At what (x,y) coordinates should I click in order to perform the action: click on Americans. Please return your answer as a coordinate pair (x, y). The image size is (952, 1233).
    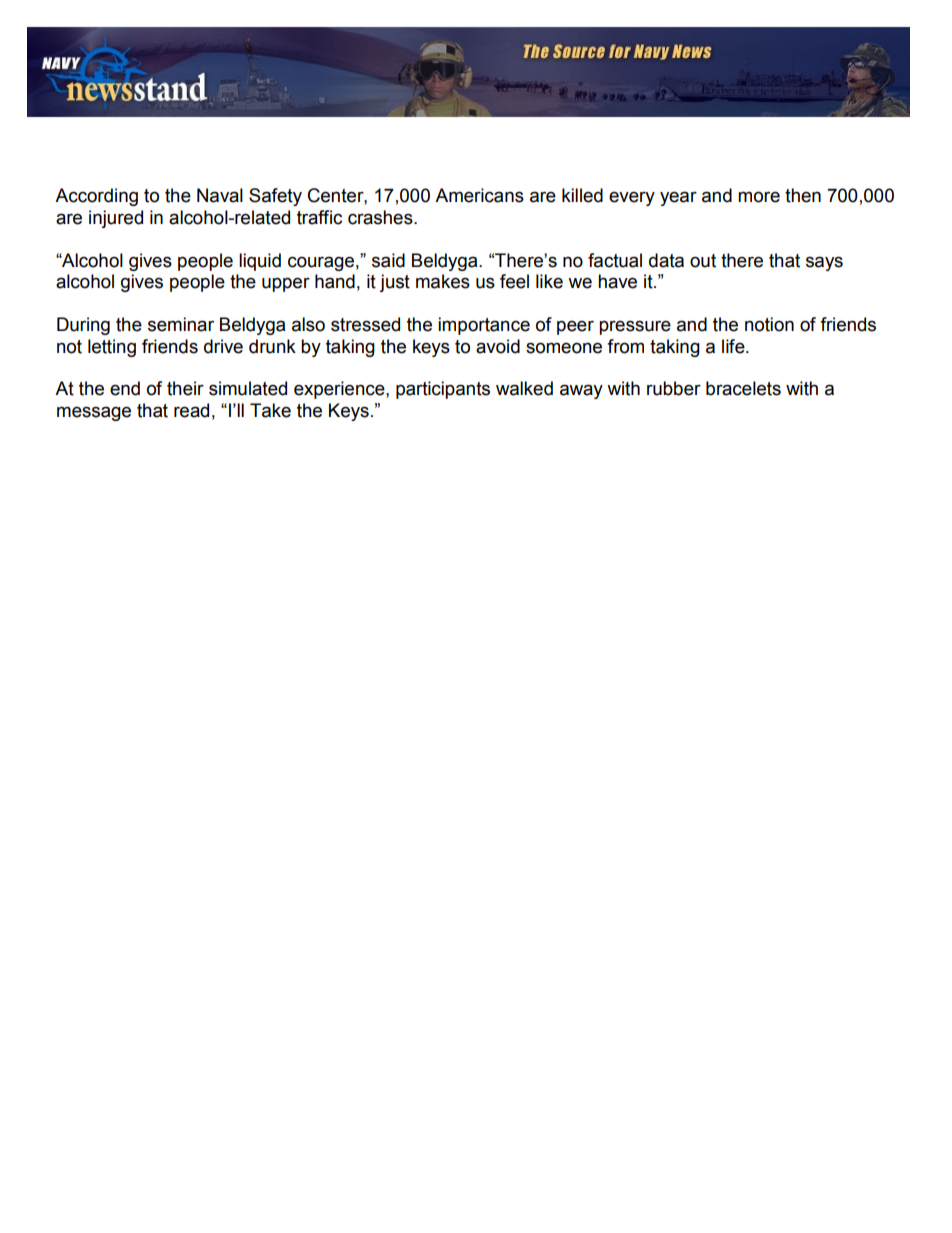
    Looking at the image, I should click on (479, 195).
